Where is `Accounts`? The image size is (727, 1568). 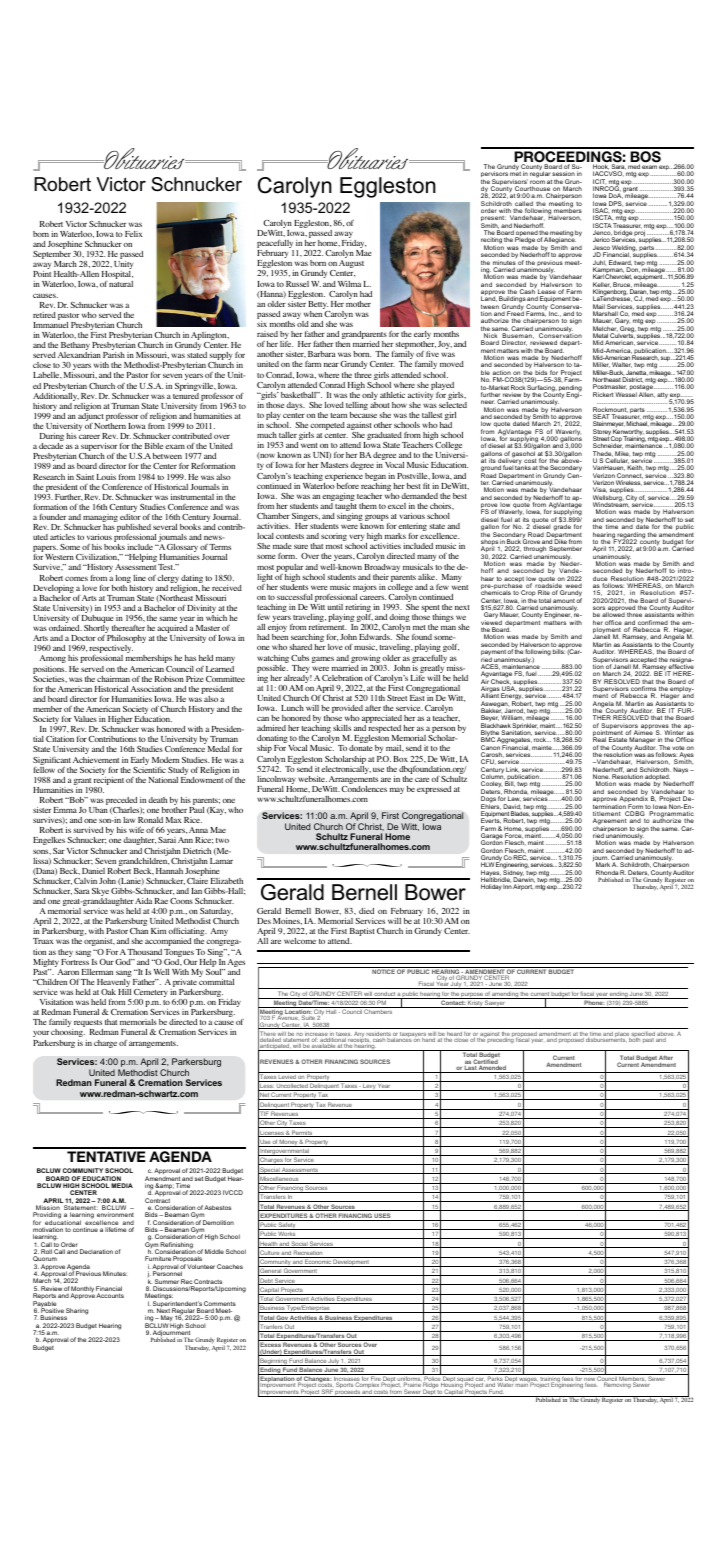
Accounts is located at coordinates (110, 1295).
